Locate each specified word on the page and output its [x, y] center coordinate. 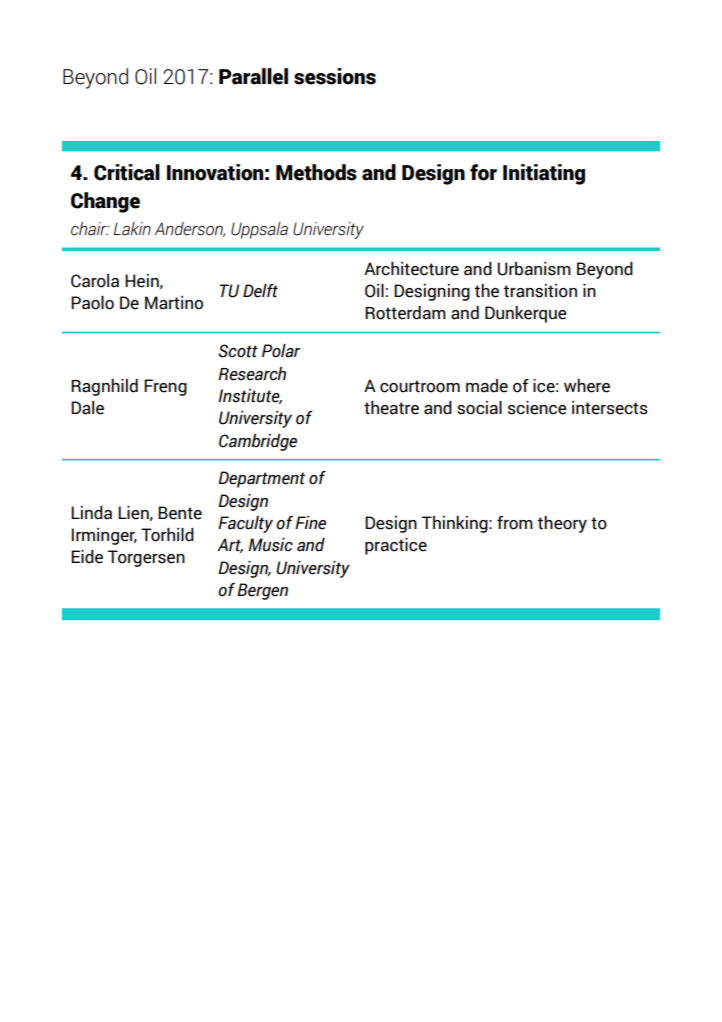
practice [396, 546]
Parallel [253, 76]
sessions [335, 76]
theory [562, 524]
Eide [87, 557]
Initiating [544, 174]
